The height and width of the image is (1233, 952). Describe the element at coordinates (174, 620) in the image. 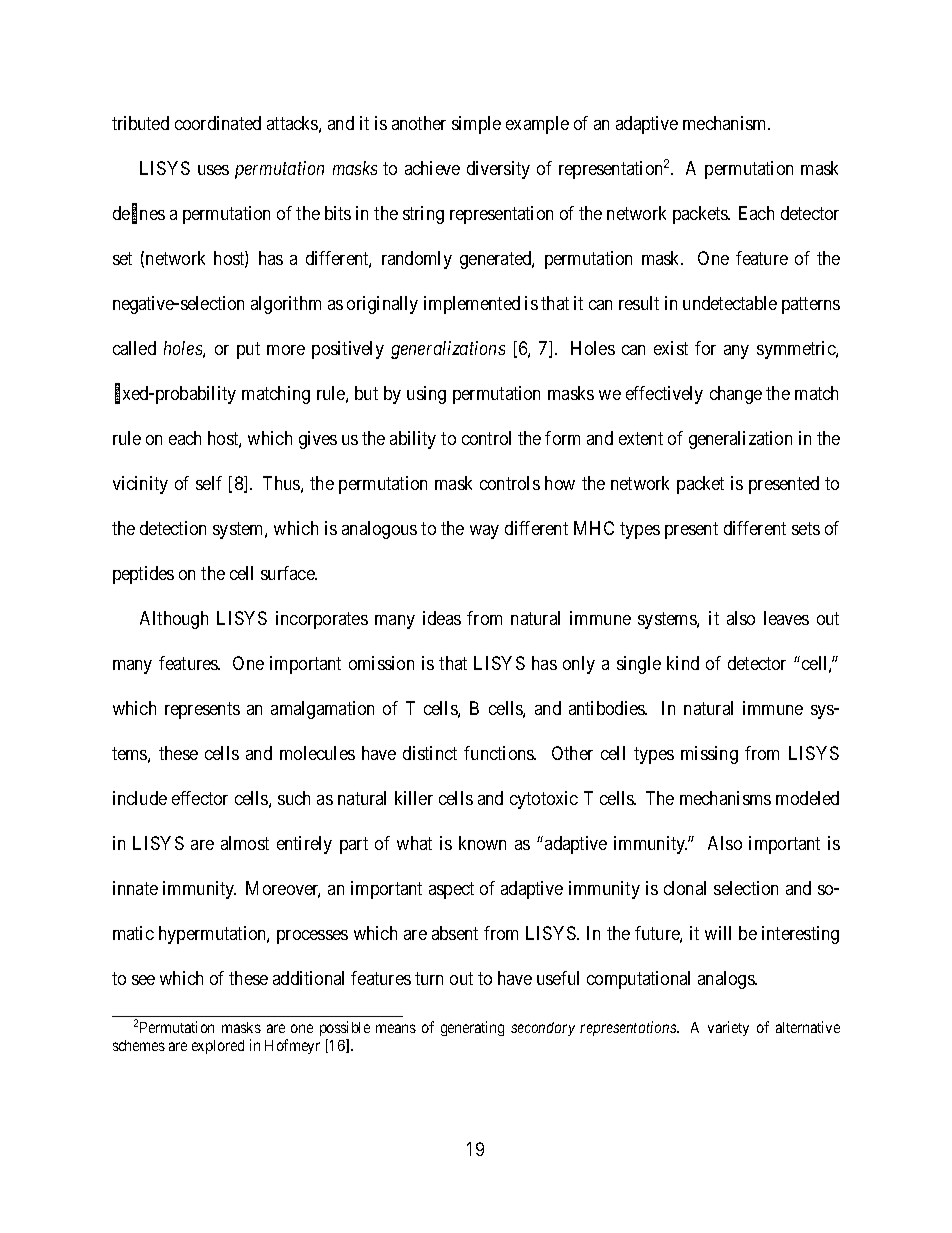

I see `Although` at that location.
